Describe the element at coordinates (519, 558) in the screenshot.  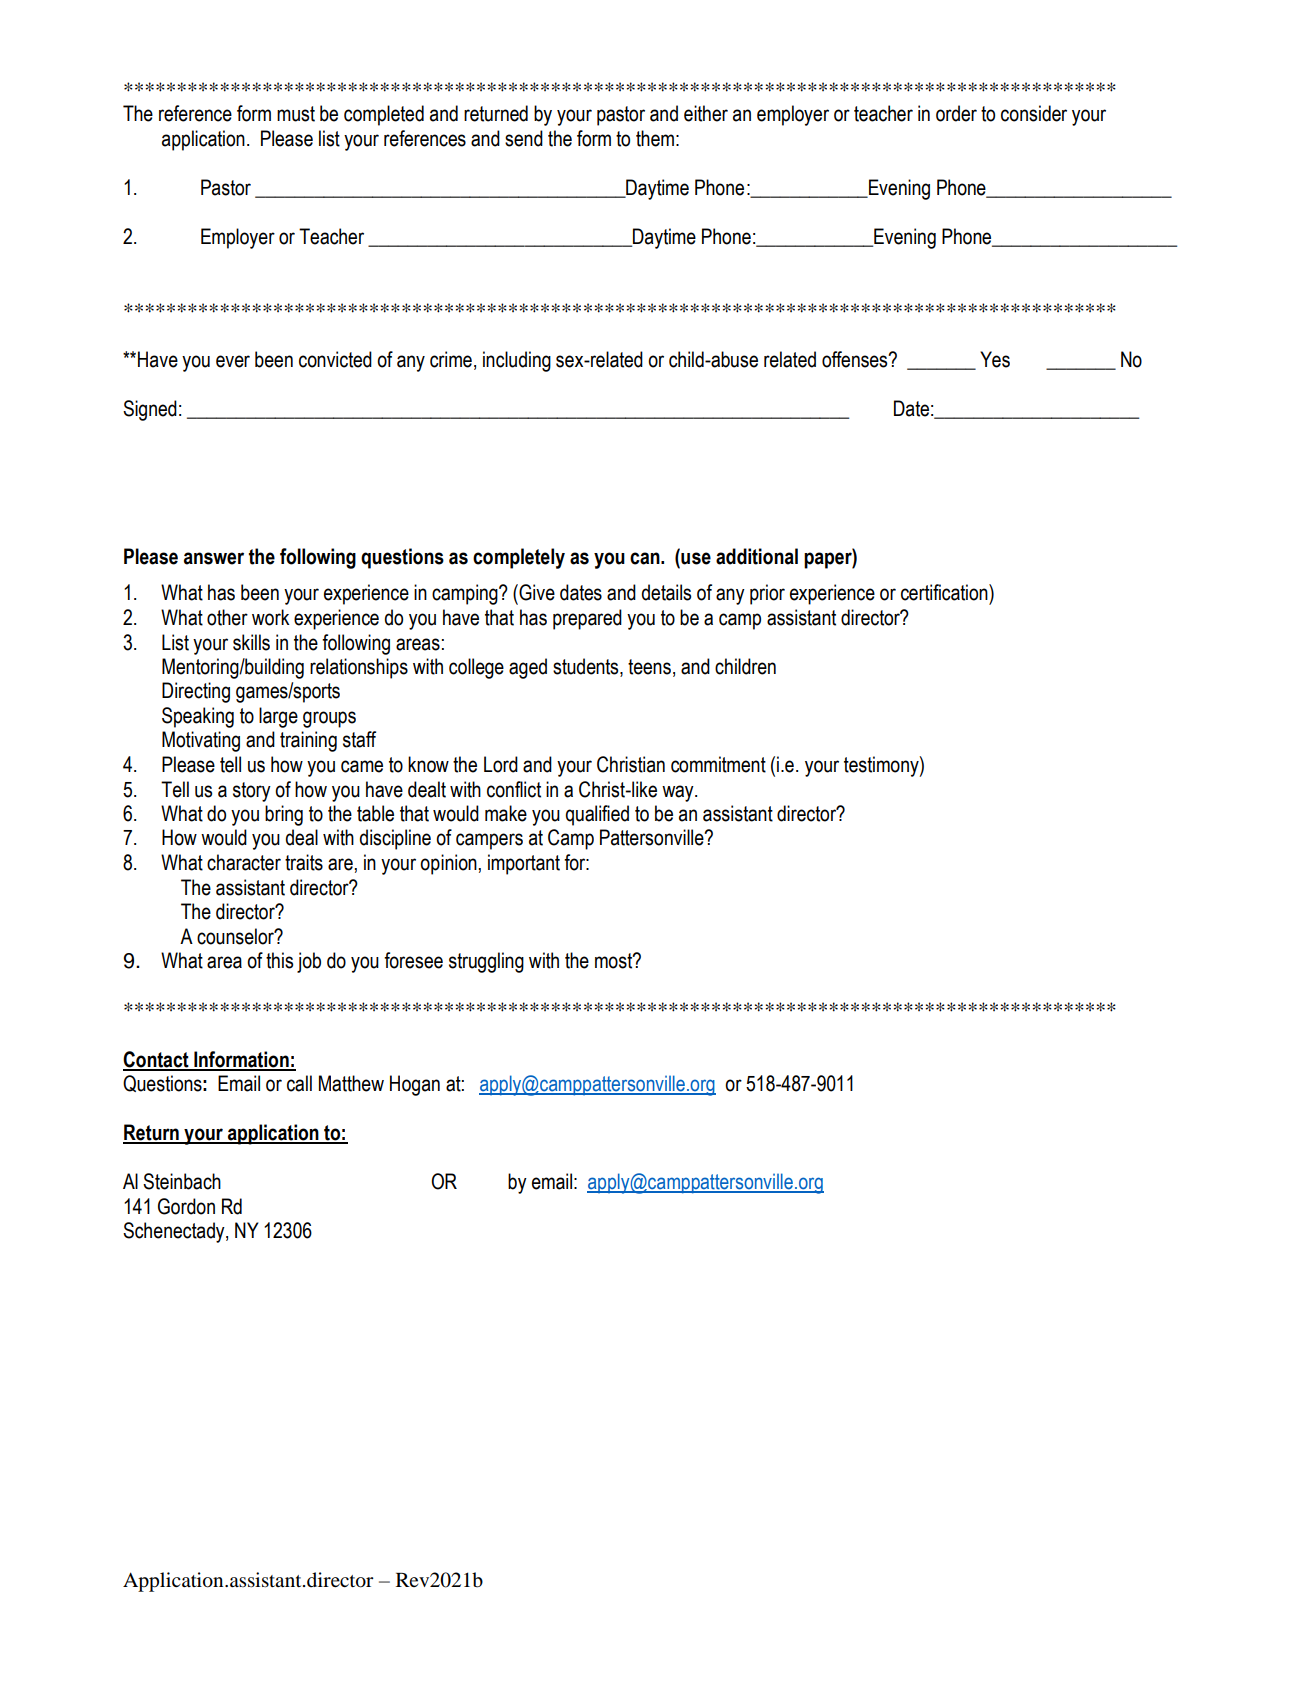
I see `completely` at that location.
